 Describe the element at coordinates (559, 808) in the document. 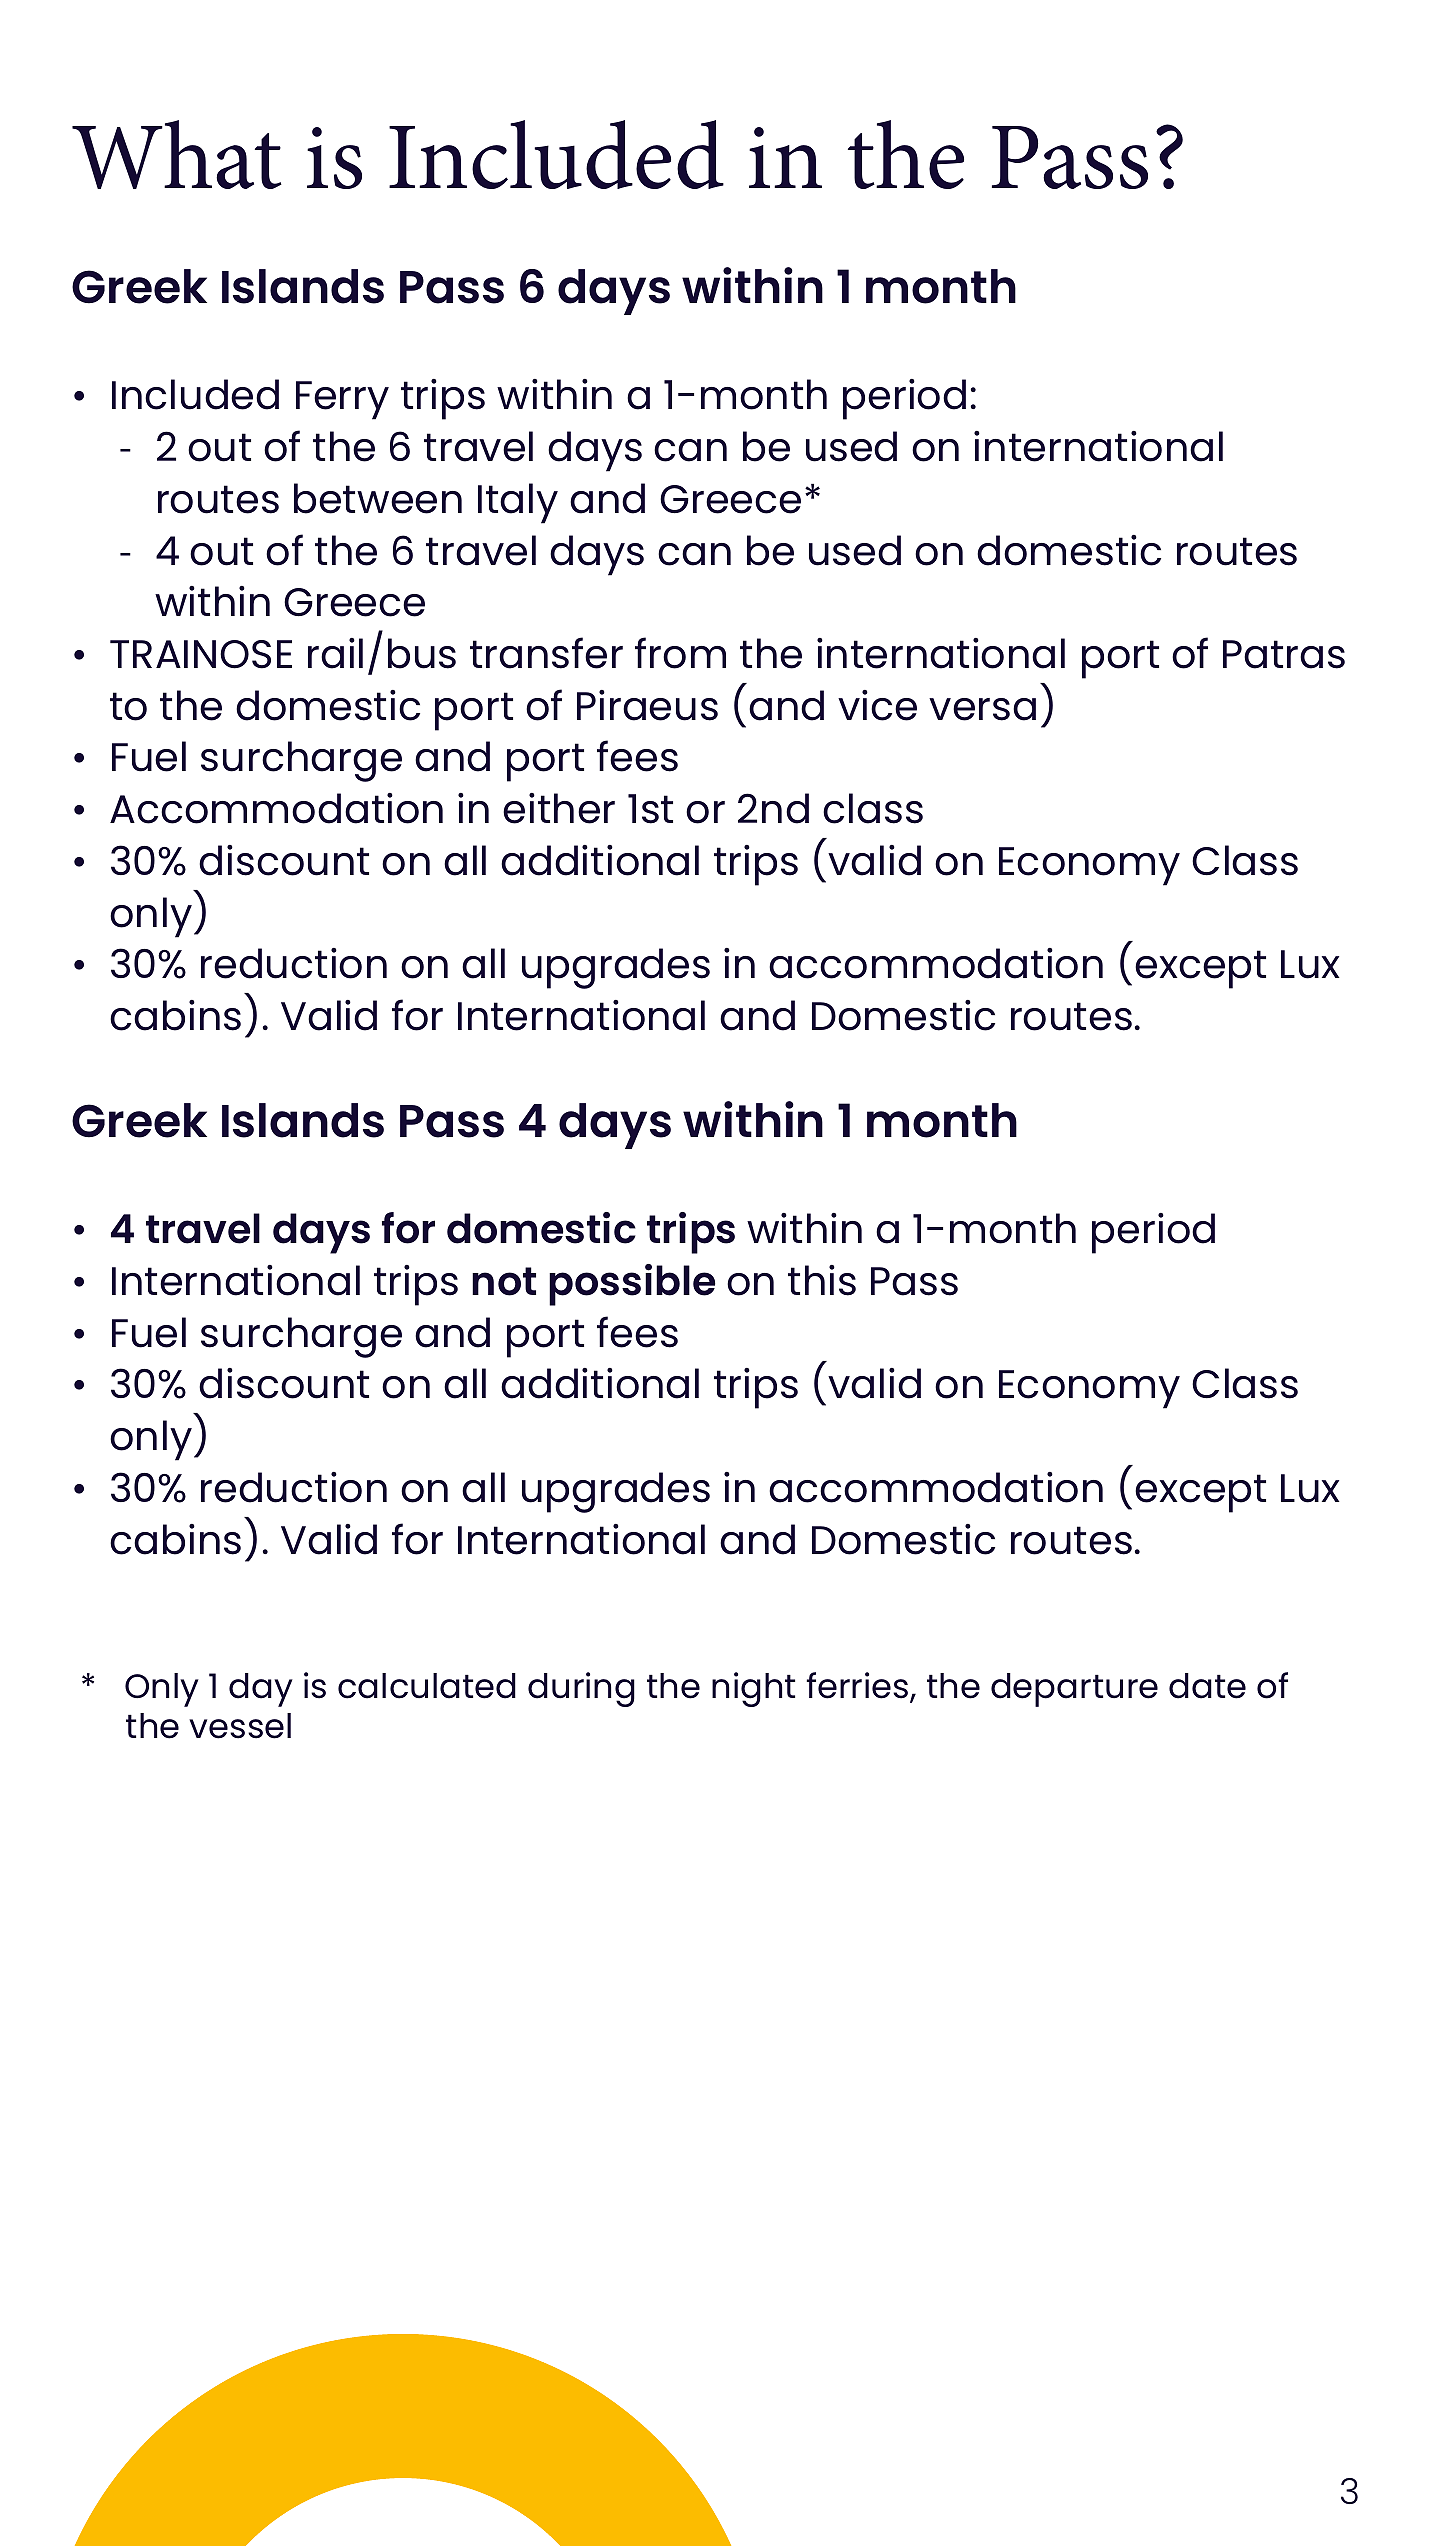

I see `either` at that location.
